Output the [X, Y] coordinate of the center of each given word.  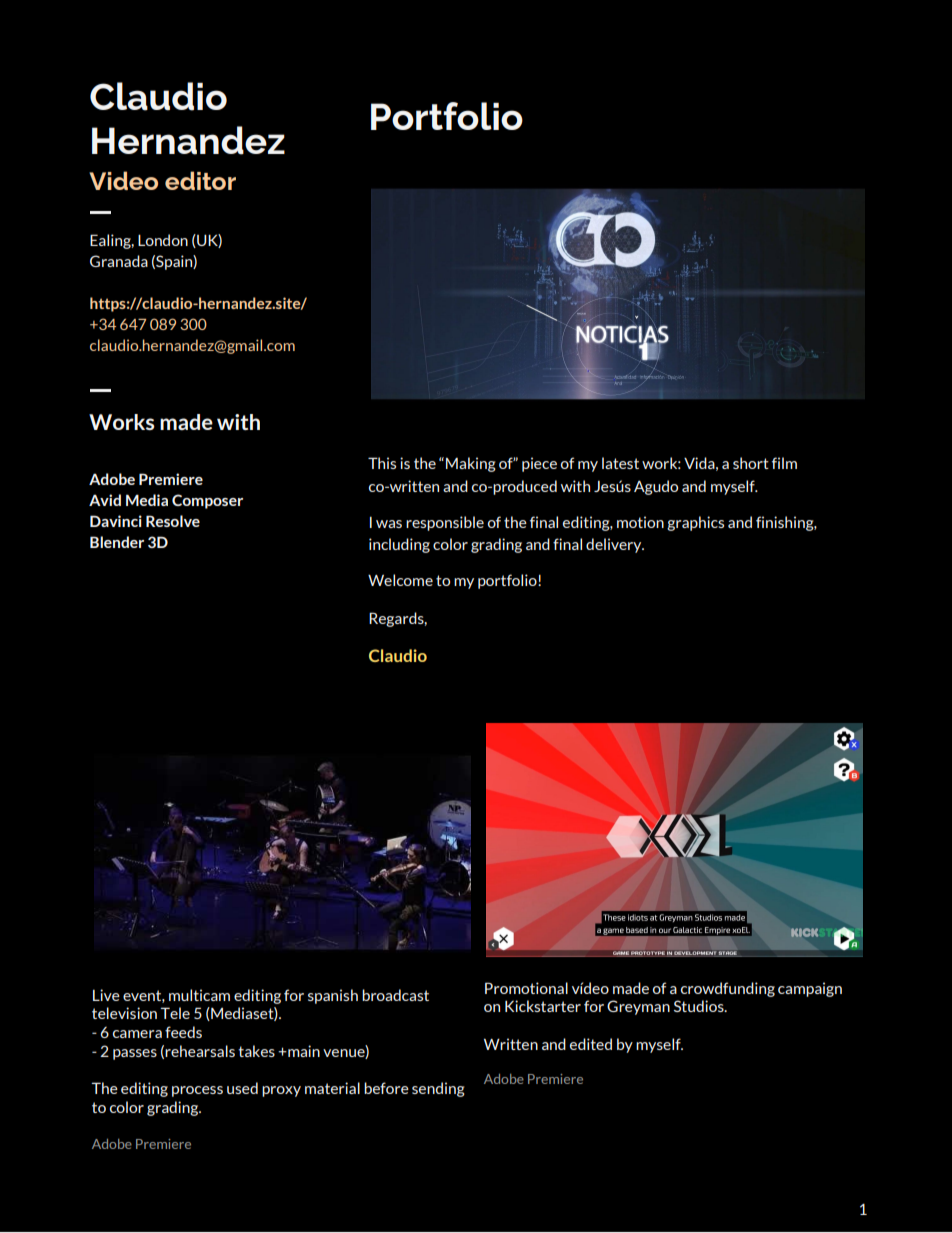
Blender [117, 542]
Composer [207, 501]
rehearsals [200, 1051]
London [163, 240]
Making [471, 464]
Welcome [400, 580]
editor [200, 180]
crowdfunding [728, 989]
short [751, 463]
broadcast [395, 995]
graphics [695, 523]
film [784, 463]
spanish [333, 996]
